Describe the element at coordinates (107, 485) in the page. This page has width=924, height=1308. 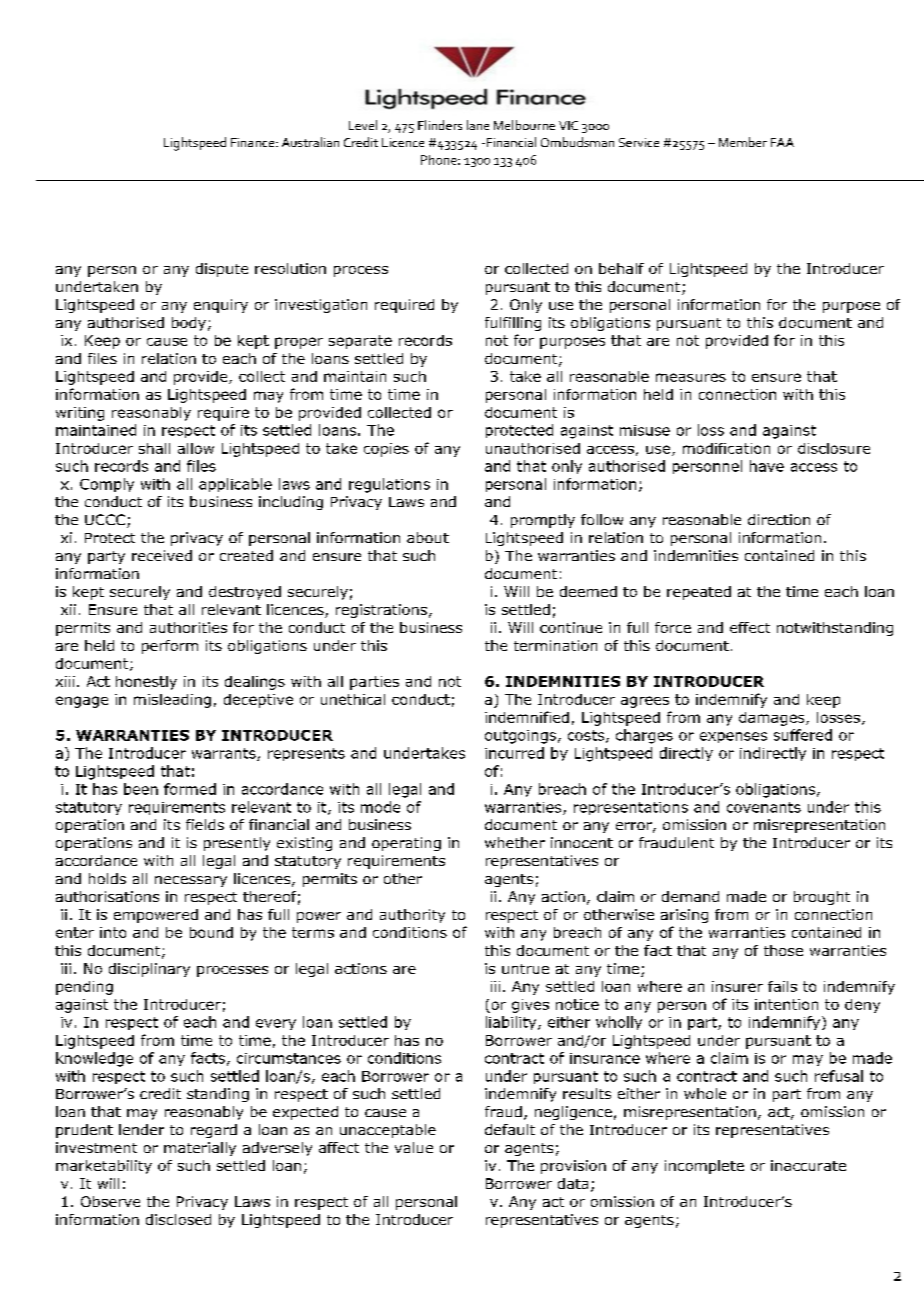
I see `Comply` at that location.
